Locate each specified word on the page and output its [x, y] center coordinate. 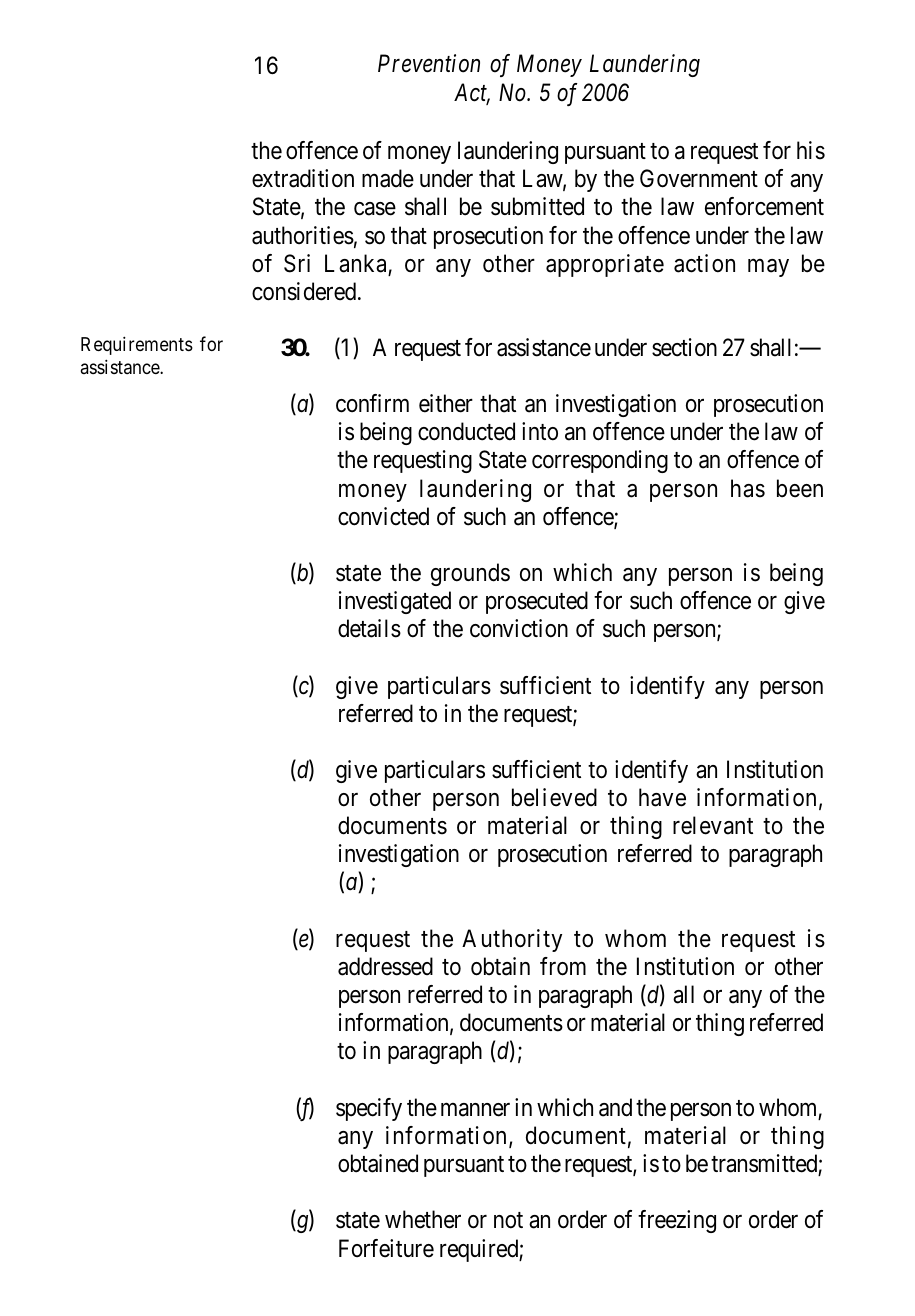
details [369, 628]
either [446, 403]
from [563, 966]
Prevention [429, 64]
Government [699, 178]
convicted [383, 516]
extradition [303, 178]
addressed [385, 966]
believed [554, 797]
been [800, 488]
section [684, 347]
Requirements [137, 345]
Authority [512, 940]
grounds [470, 574]
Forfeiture [386, 1248]
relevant [713, 825]
